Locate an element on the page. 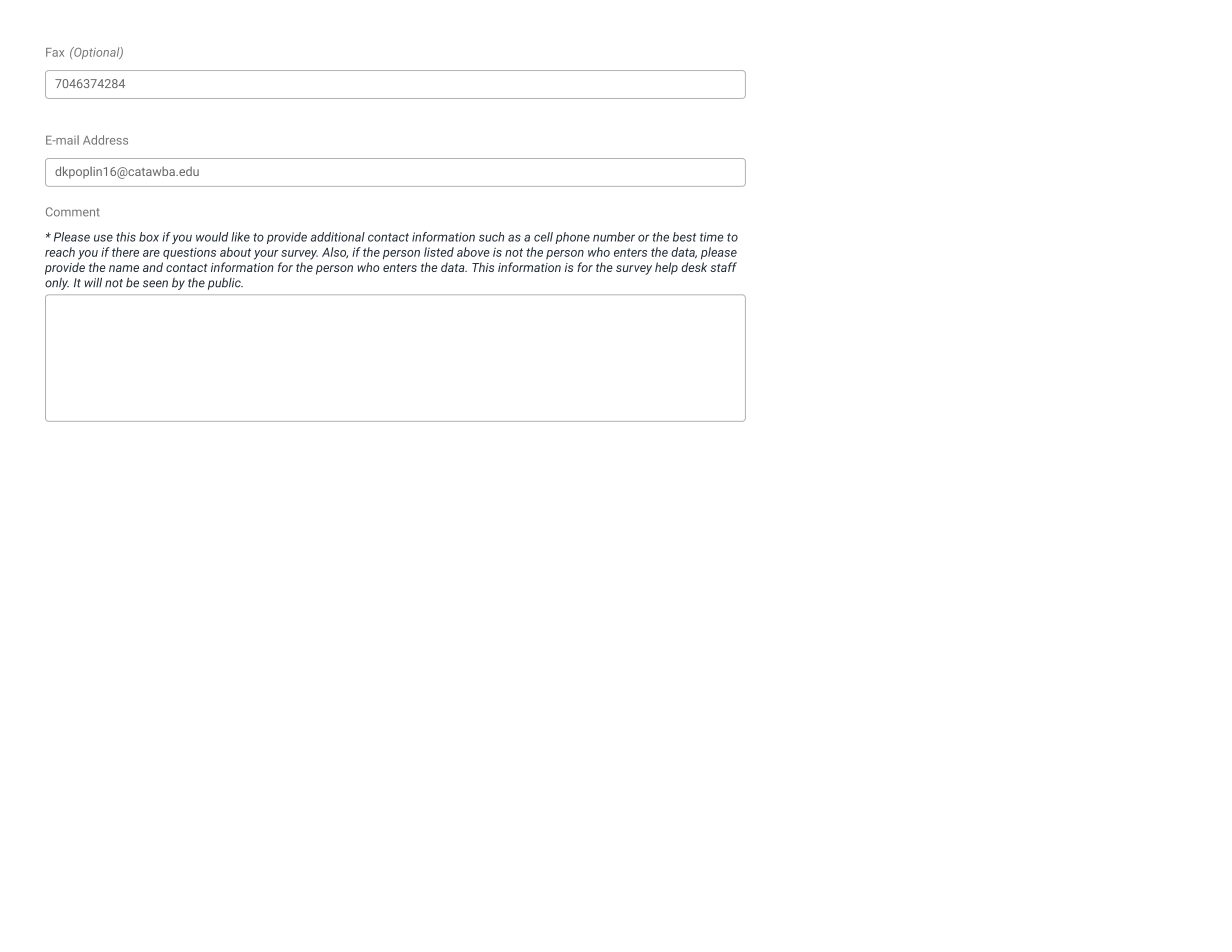  Fax is located at coordinates (55, 52).
